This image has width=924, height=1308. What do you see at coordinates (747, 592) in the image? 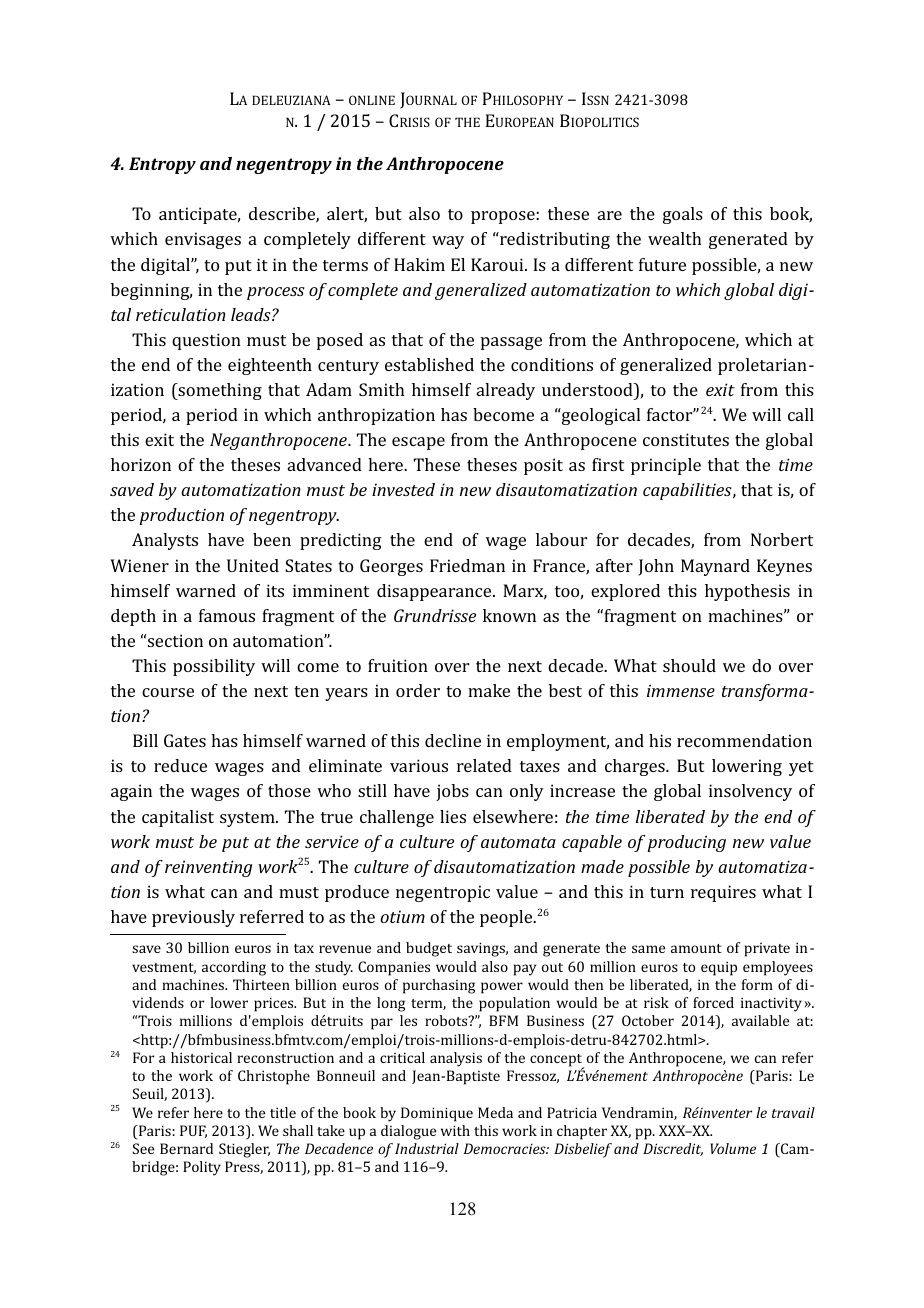
I see `hypothesis` at bounding box center [747, 592].
